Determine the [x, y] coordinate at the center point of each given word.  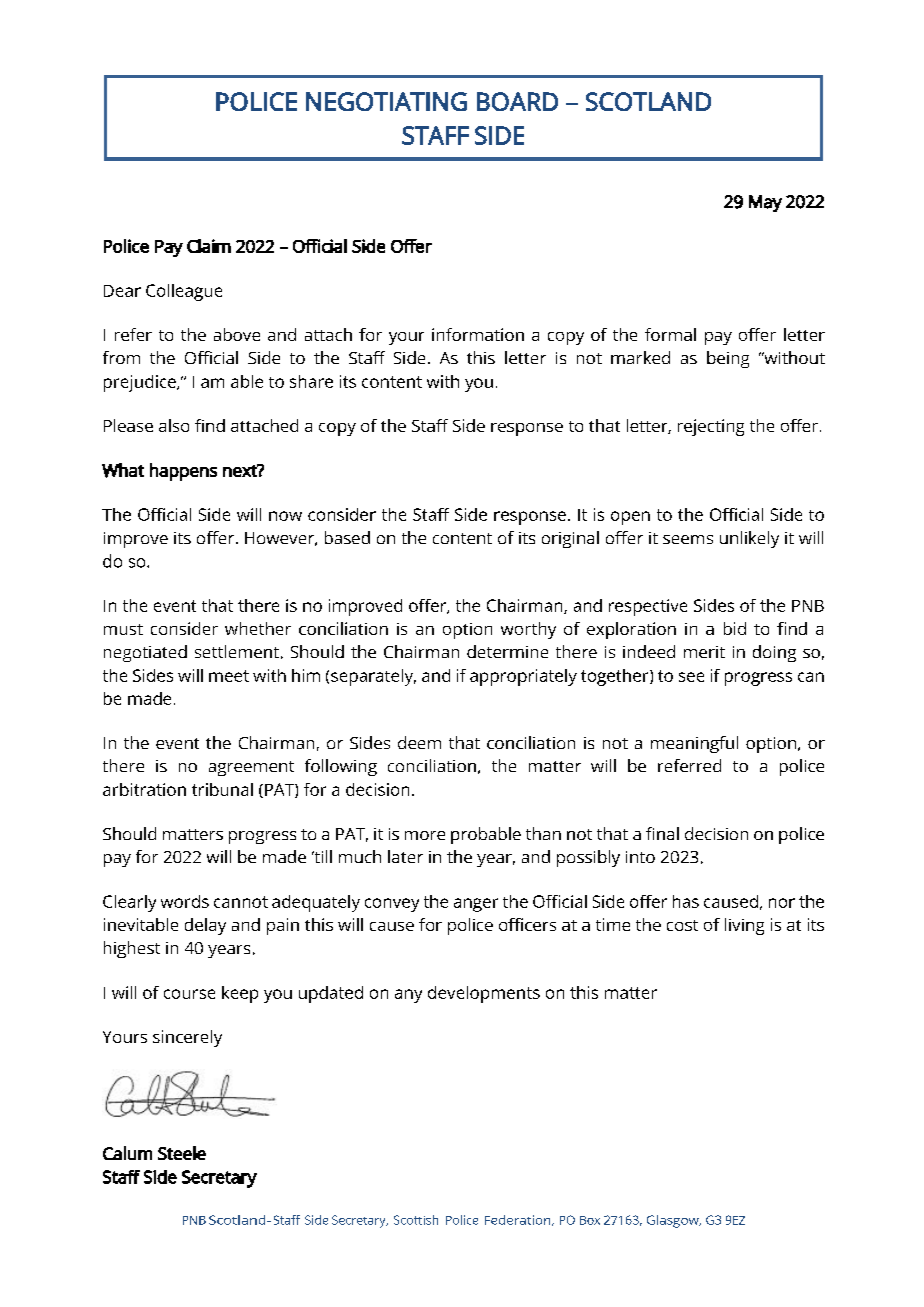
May [765, 203]
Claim [209, 246]
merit [704, 652]
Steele [182, 1153]
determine [507, 651]
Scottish [416, 1220]
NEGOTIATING [386, 101]
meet [229, 676]
